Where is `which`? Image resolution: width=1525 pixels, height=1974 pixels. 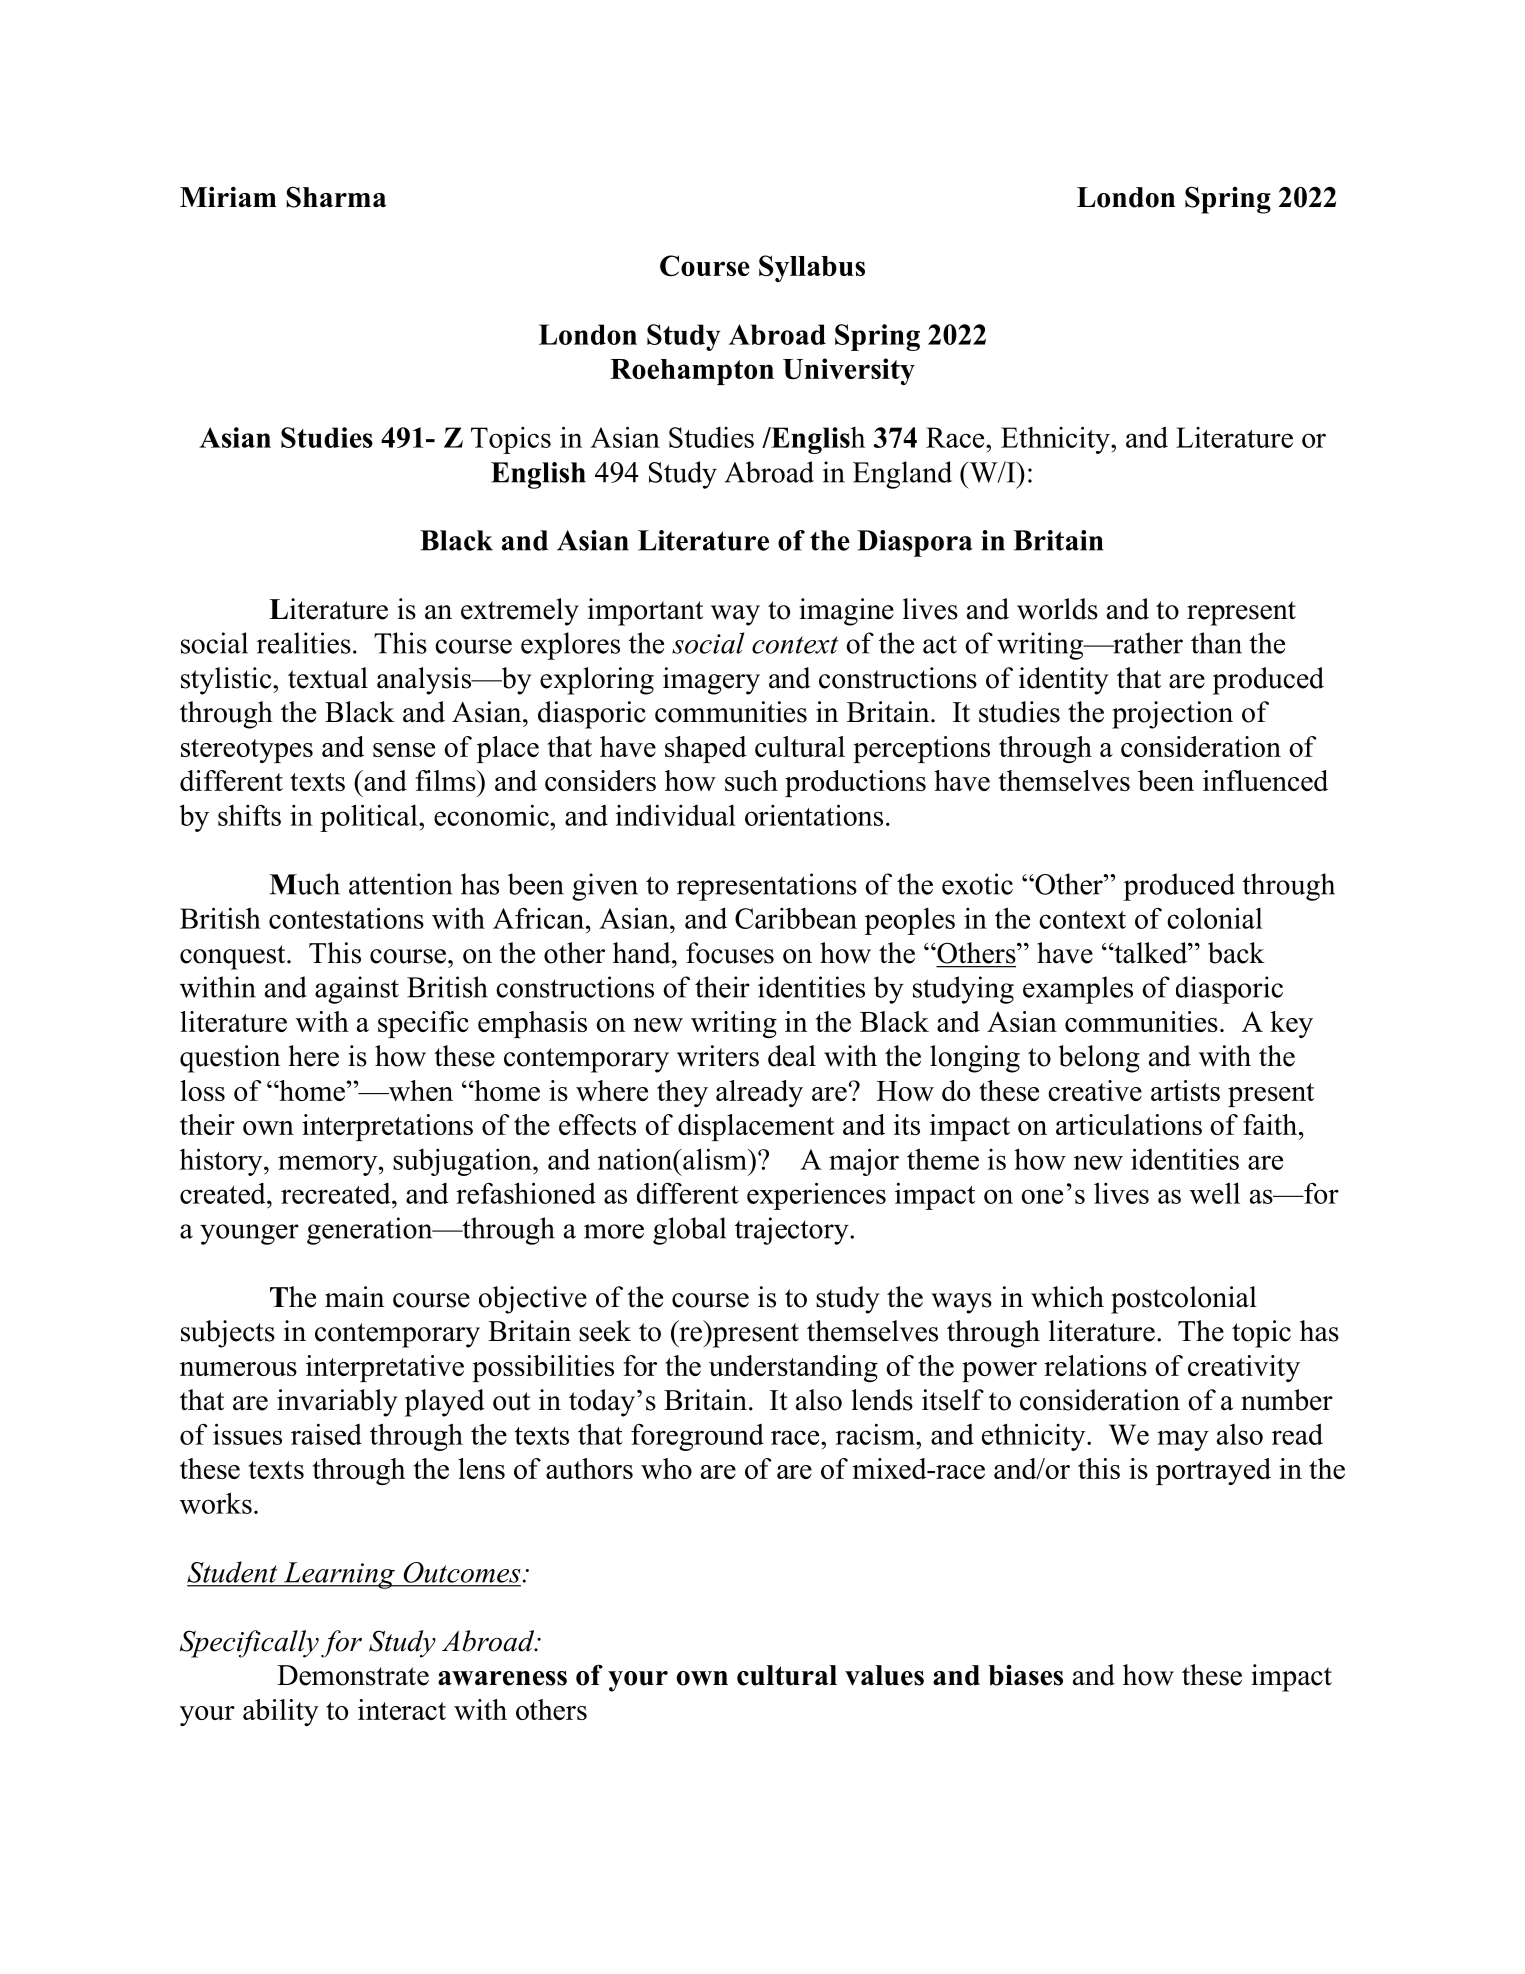
which is located at coordinates (1067, 1297).
